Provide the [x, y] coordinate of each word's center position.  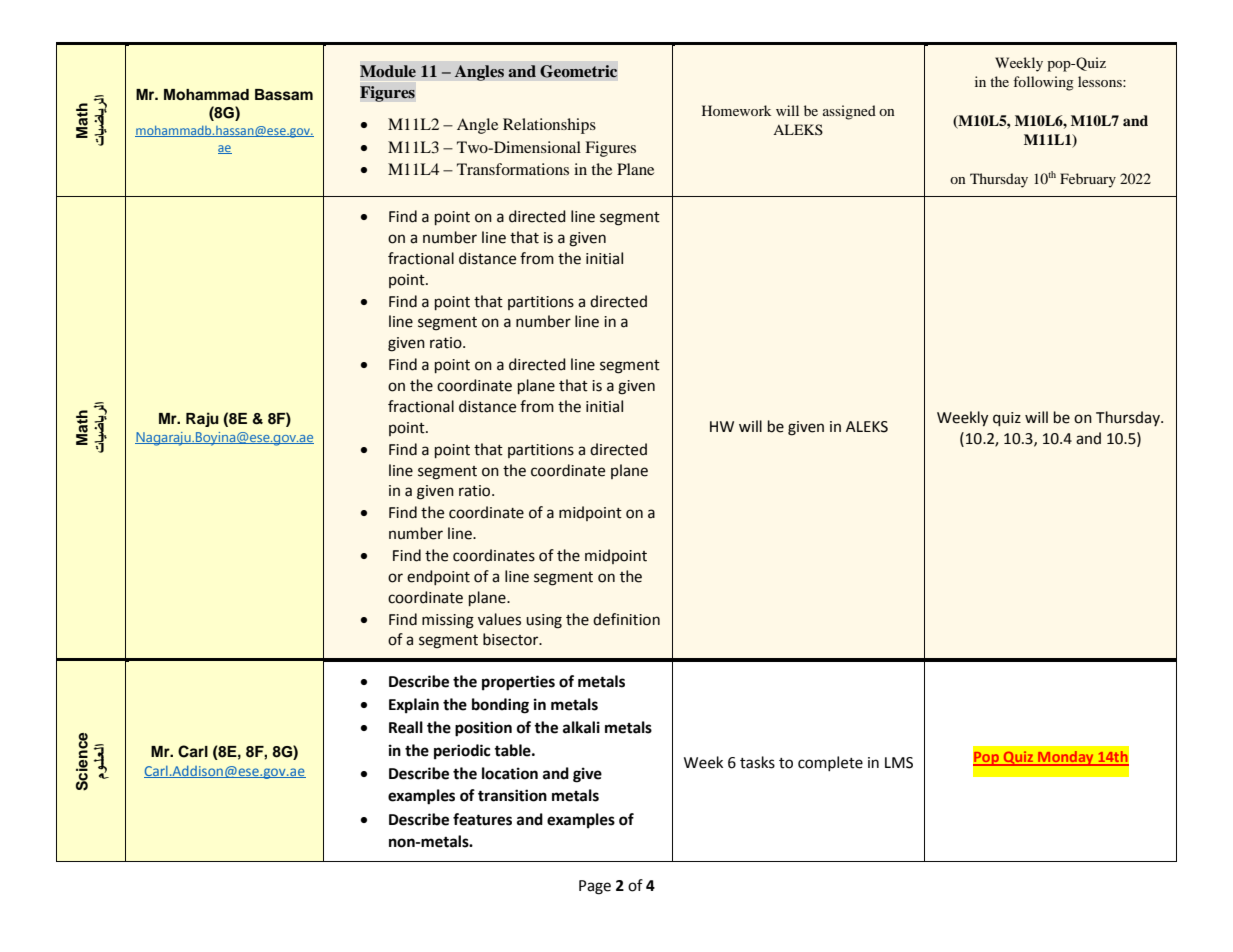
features [482, 819]
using [544, 621]
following [1043, 83]
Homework [736, 110]
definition [626, 619]
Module [388, 71]
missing [448, 621]
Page [595, 887]
